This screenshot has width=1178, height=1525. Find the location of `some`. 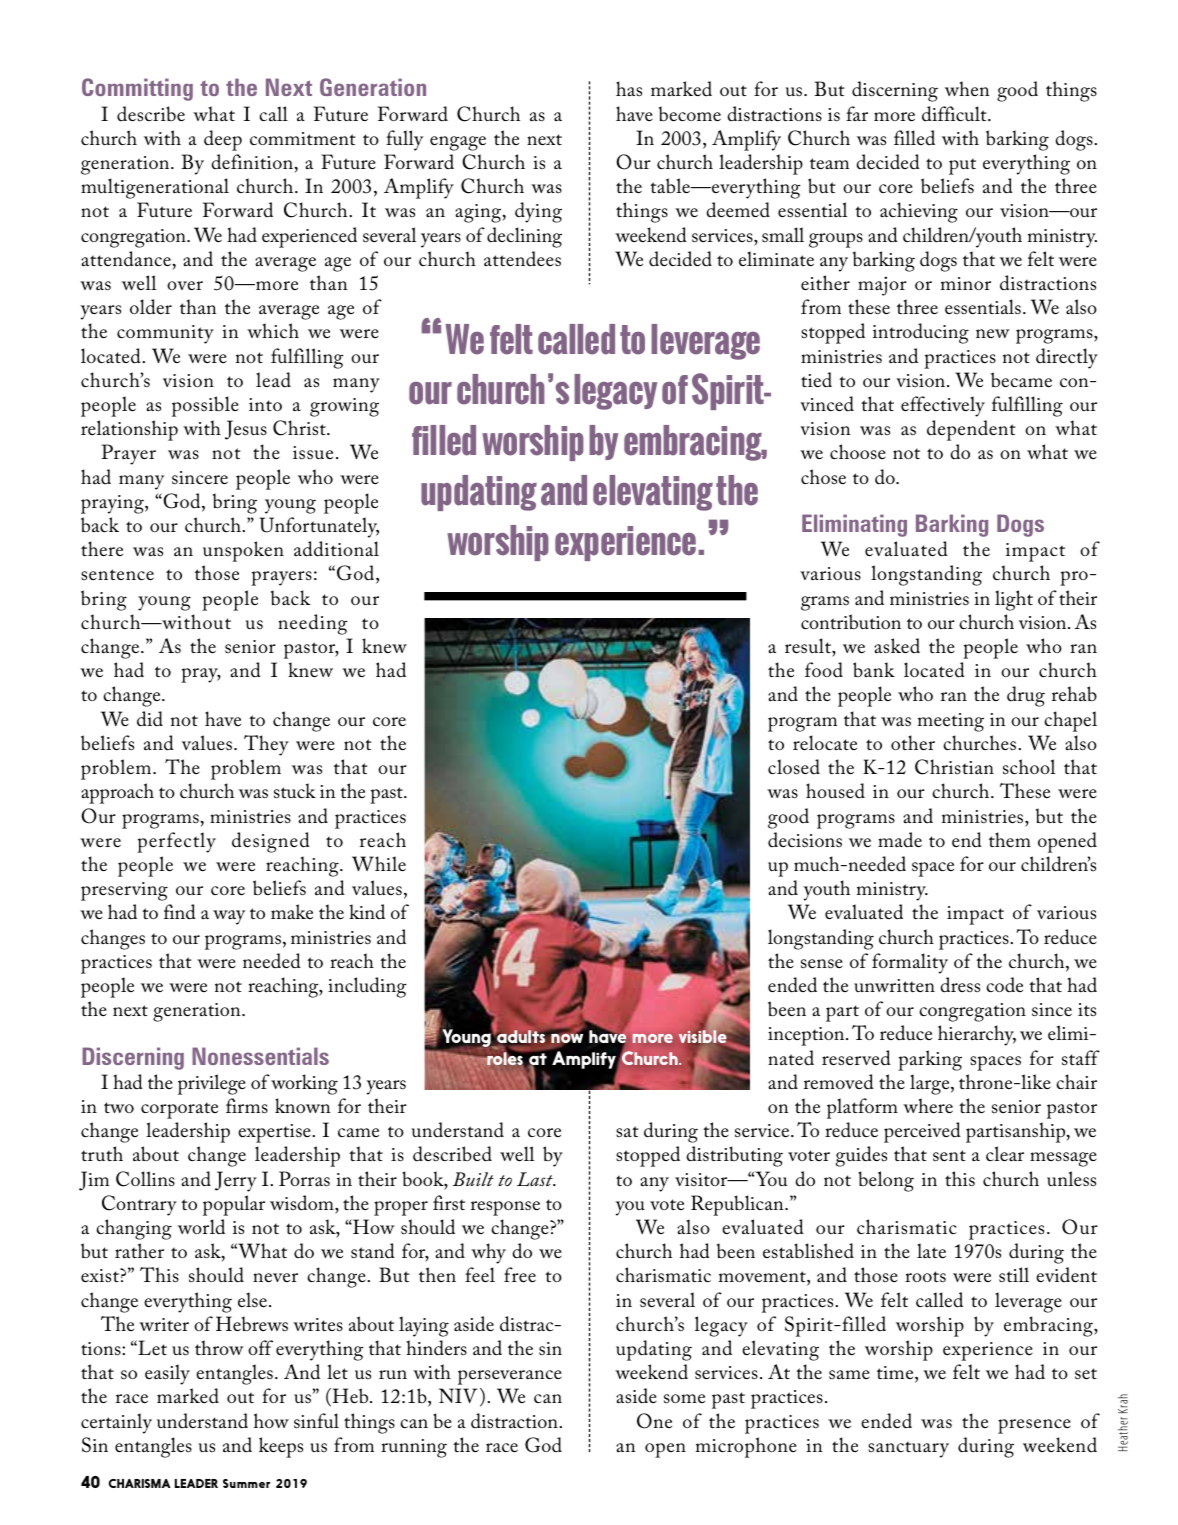

some is located at coordinates (684, 1399).
